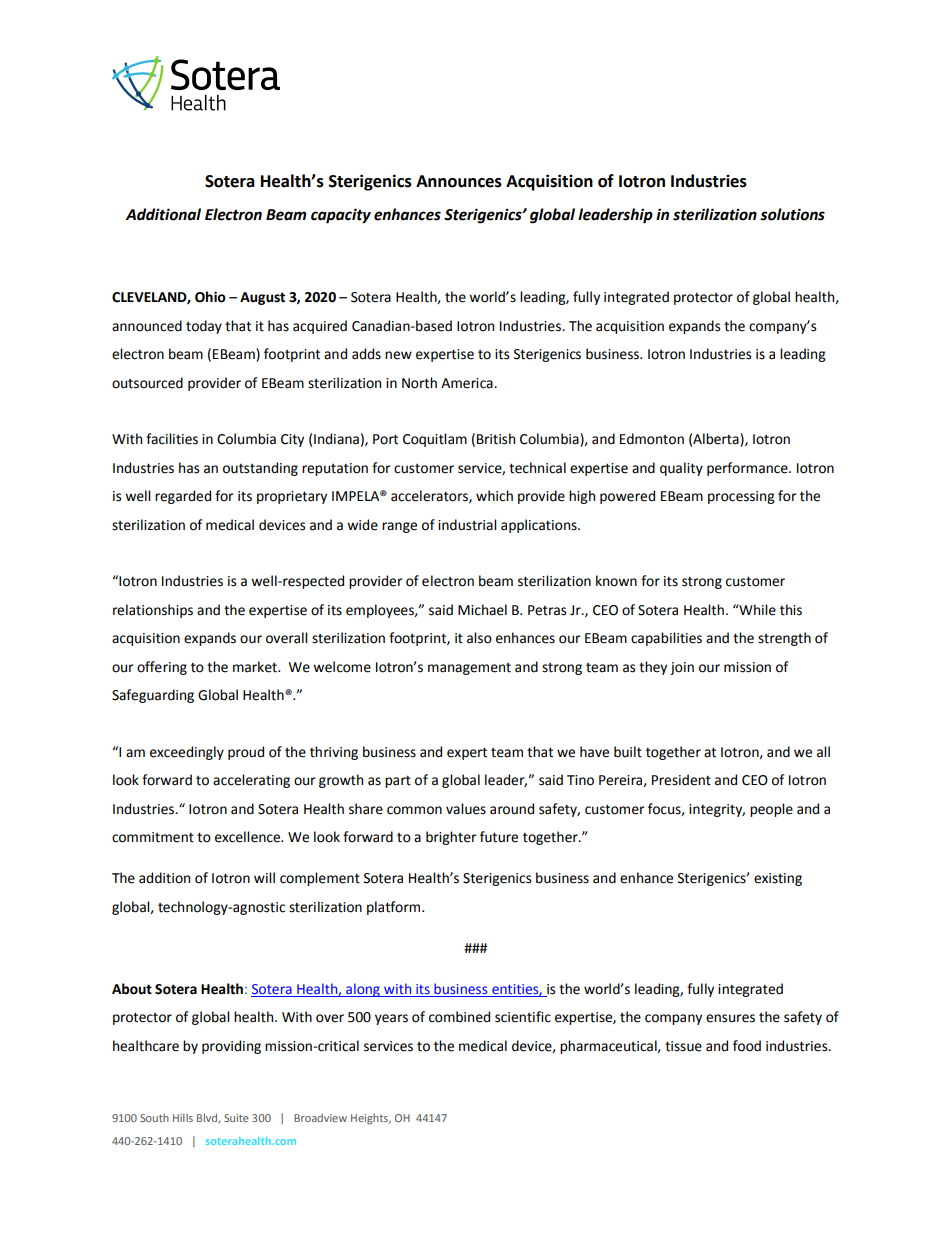 The height and width of the screenshot is (1233, 952). What do you see at coordinates (778, 879) in the screenshot?
I see `existing` at bounding box center [778, 879].
